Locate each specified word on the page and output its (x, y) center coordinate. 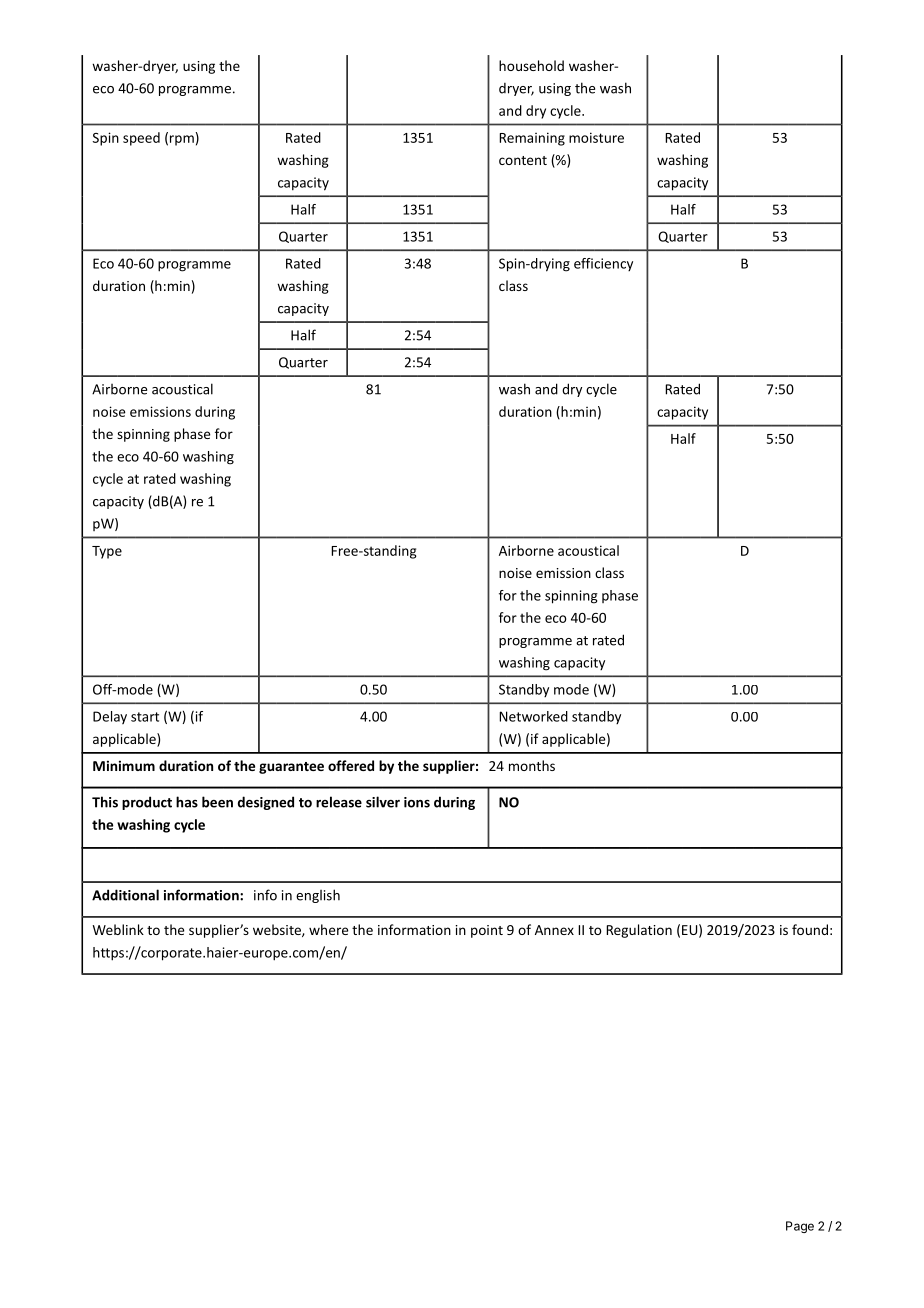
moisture (596, 137)
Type (107, 552)
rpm (182, 140)
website (278, 930)
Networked (533, 716)
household (531, 65)
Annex (554, 930)
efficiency (603, 264)
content (523, 160)
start (145, 717)
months (532, 765)
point (487, 931)
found (810, 929)
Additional (125, 895)
